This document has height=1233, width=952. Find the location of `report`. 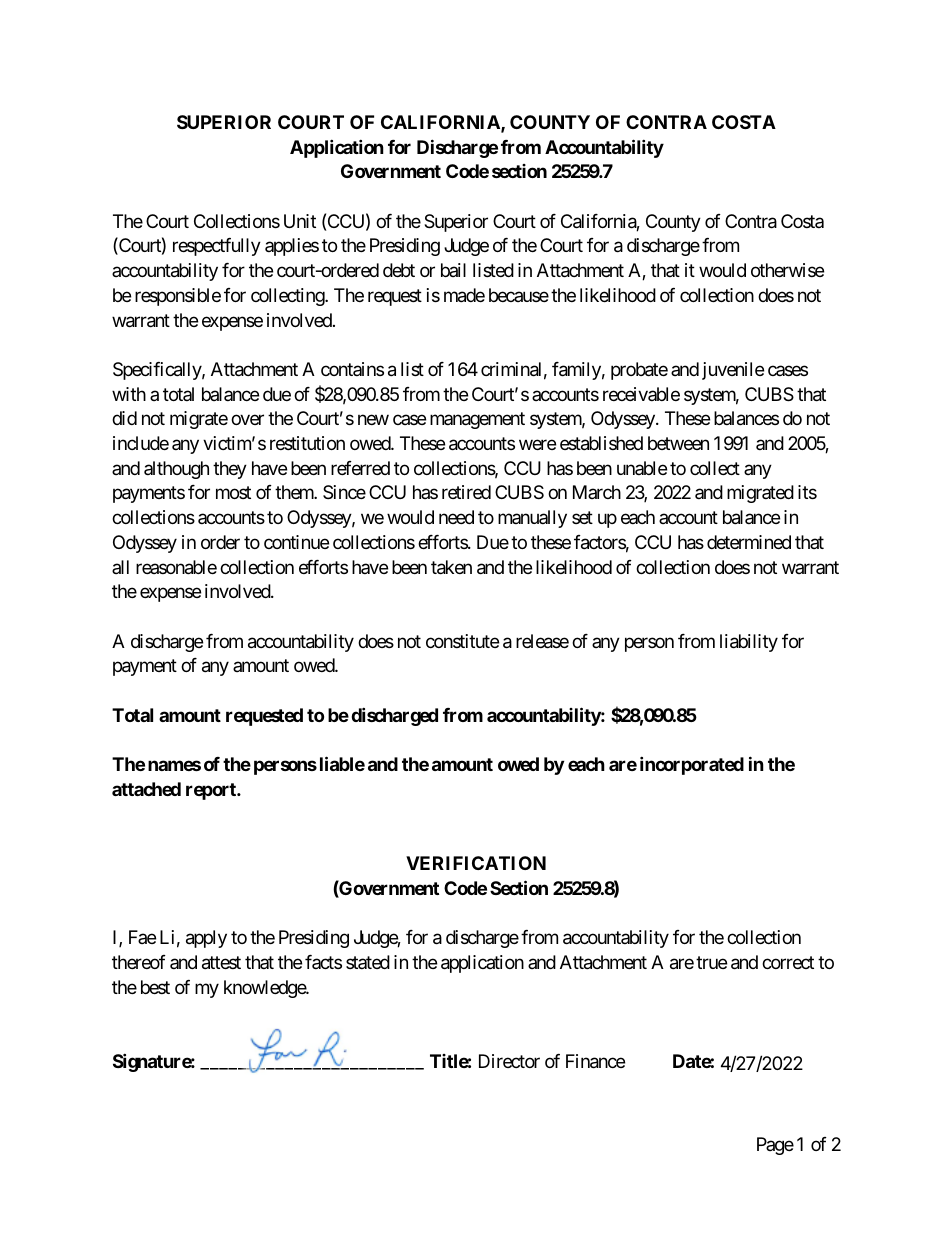

report is located at coordinates (212, 791).
